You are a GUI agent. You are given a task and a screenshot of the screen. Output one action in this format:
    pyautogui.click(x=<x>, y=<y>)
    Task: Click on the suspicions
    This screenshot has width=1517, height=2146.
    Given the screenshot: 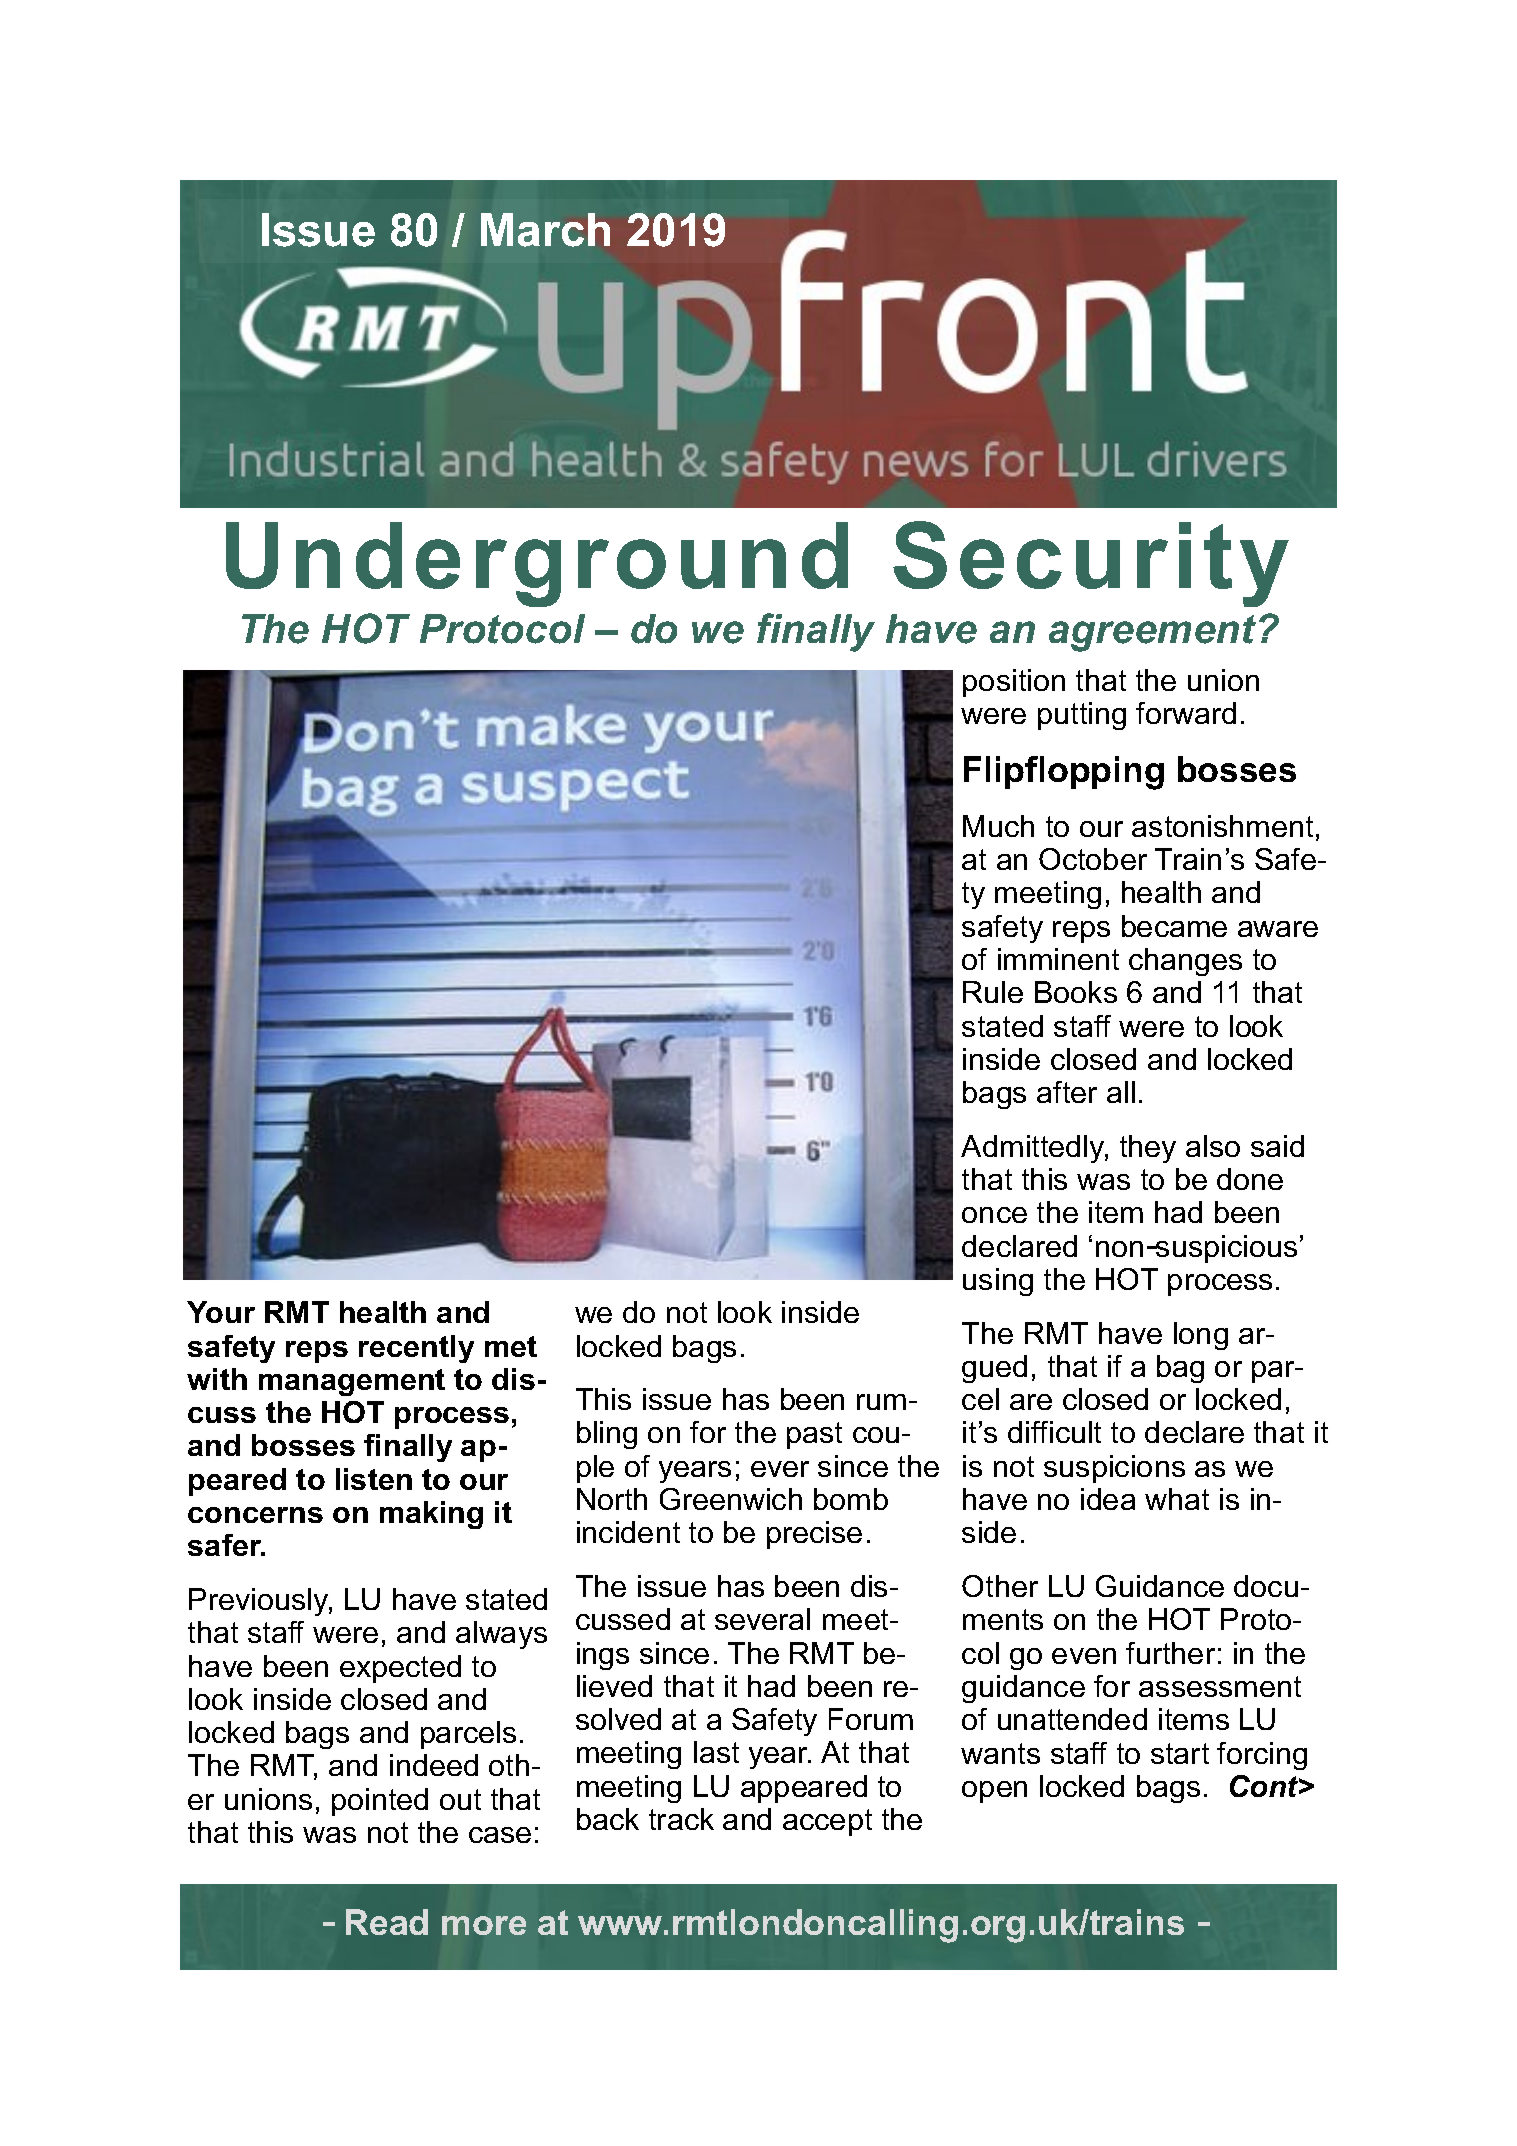 What is the action you would take?
    pyautogui.click(x=1114, y=1469)
